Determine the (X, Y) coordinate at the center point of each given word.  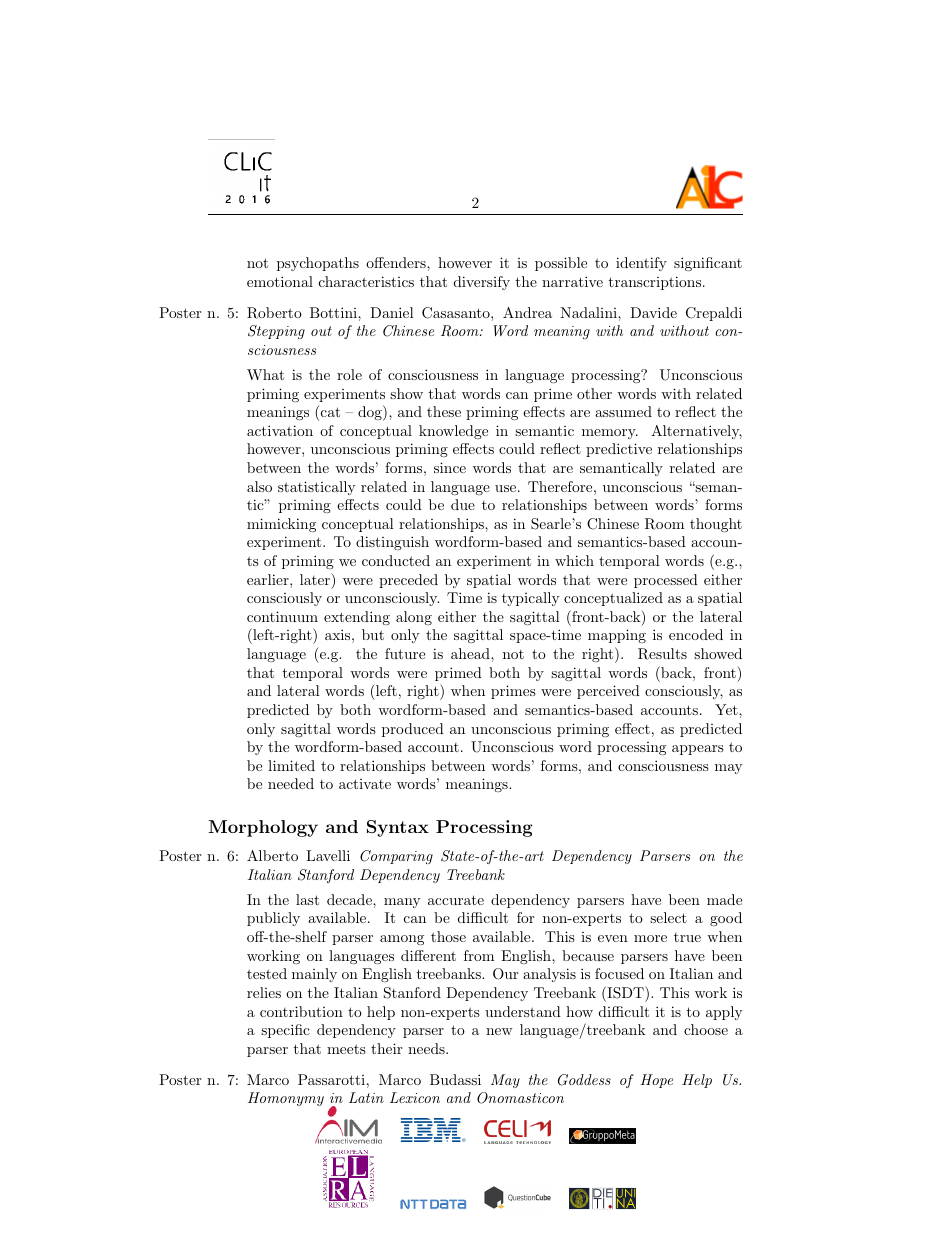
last (307, 899)
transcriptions (654, 283)
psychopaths (318, 264)
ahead (471, 653)
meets (346, 1049)
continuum (282, 616)
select (668, 917)
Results (662, 654)
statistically (316, 488)
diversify (482, 283)
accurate (456, 900)
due (463, 504)
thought (716, 525)
